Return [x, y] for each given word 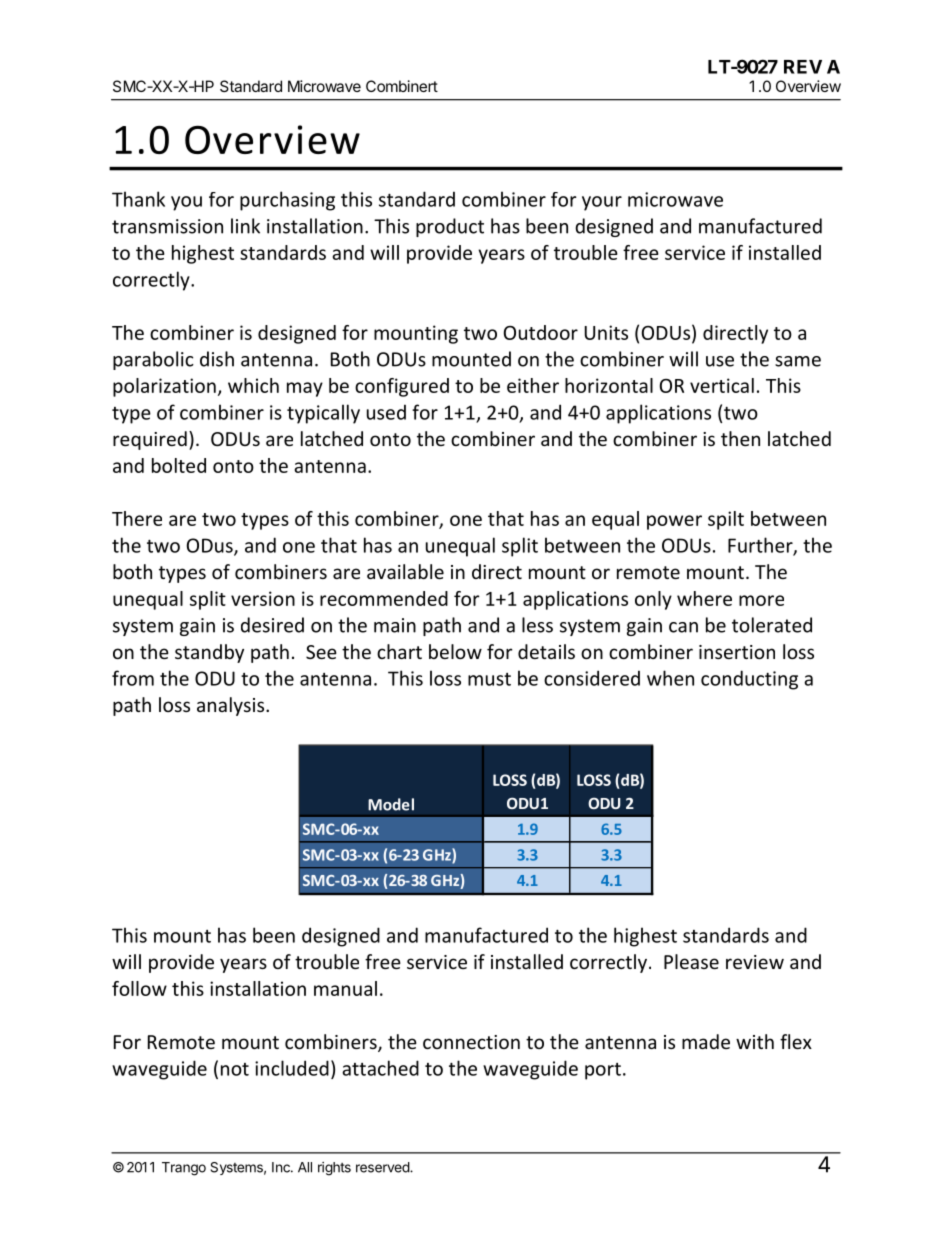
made [706, 1041]
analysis [232, 706]
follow [139, 988]
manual [345, 988]
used [386, 412]
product [450, 227]
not [235, 1069]
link [245, 226]
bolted [179, 465]
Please [691, 961]
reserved [383, 1167]
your [602, 203]
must [489, 679]
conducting [749, 680]
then [740, 438]
